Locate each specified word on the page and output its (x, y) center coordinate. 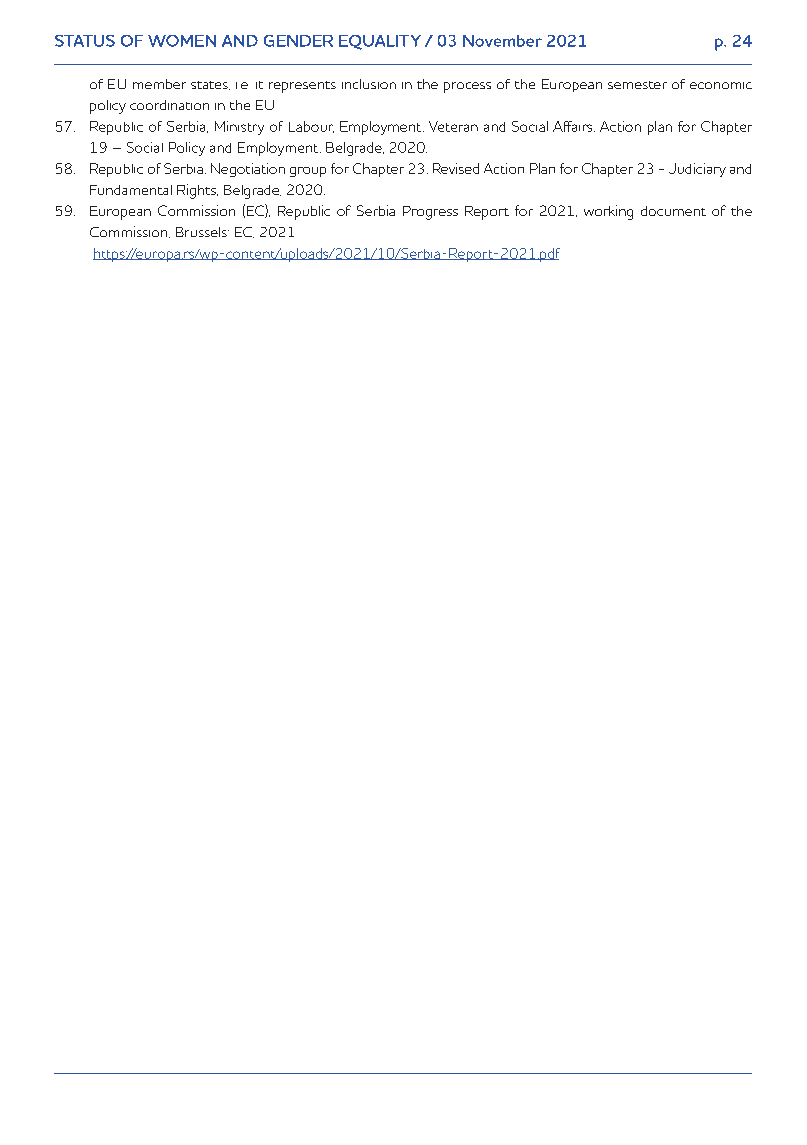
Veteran (453, 126)
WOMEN (182, 41)
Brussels (202, 232)
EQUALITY (380, 42)
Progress (430, 213)
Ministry (239, 128)
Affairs (574, 126)
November (502, 41)
